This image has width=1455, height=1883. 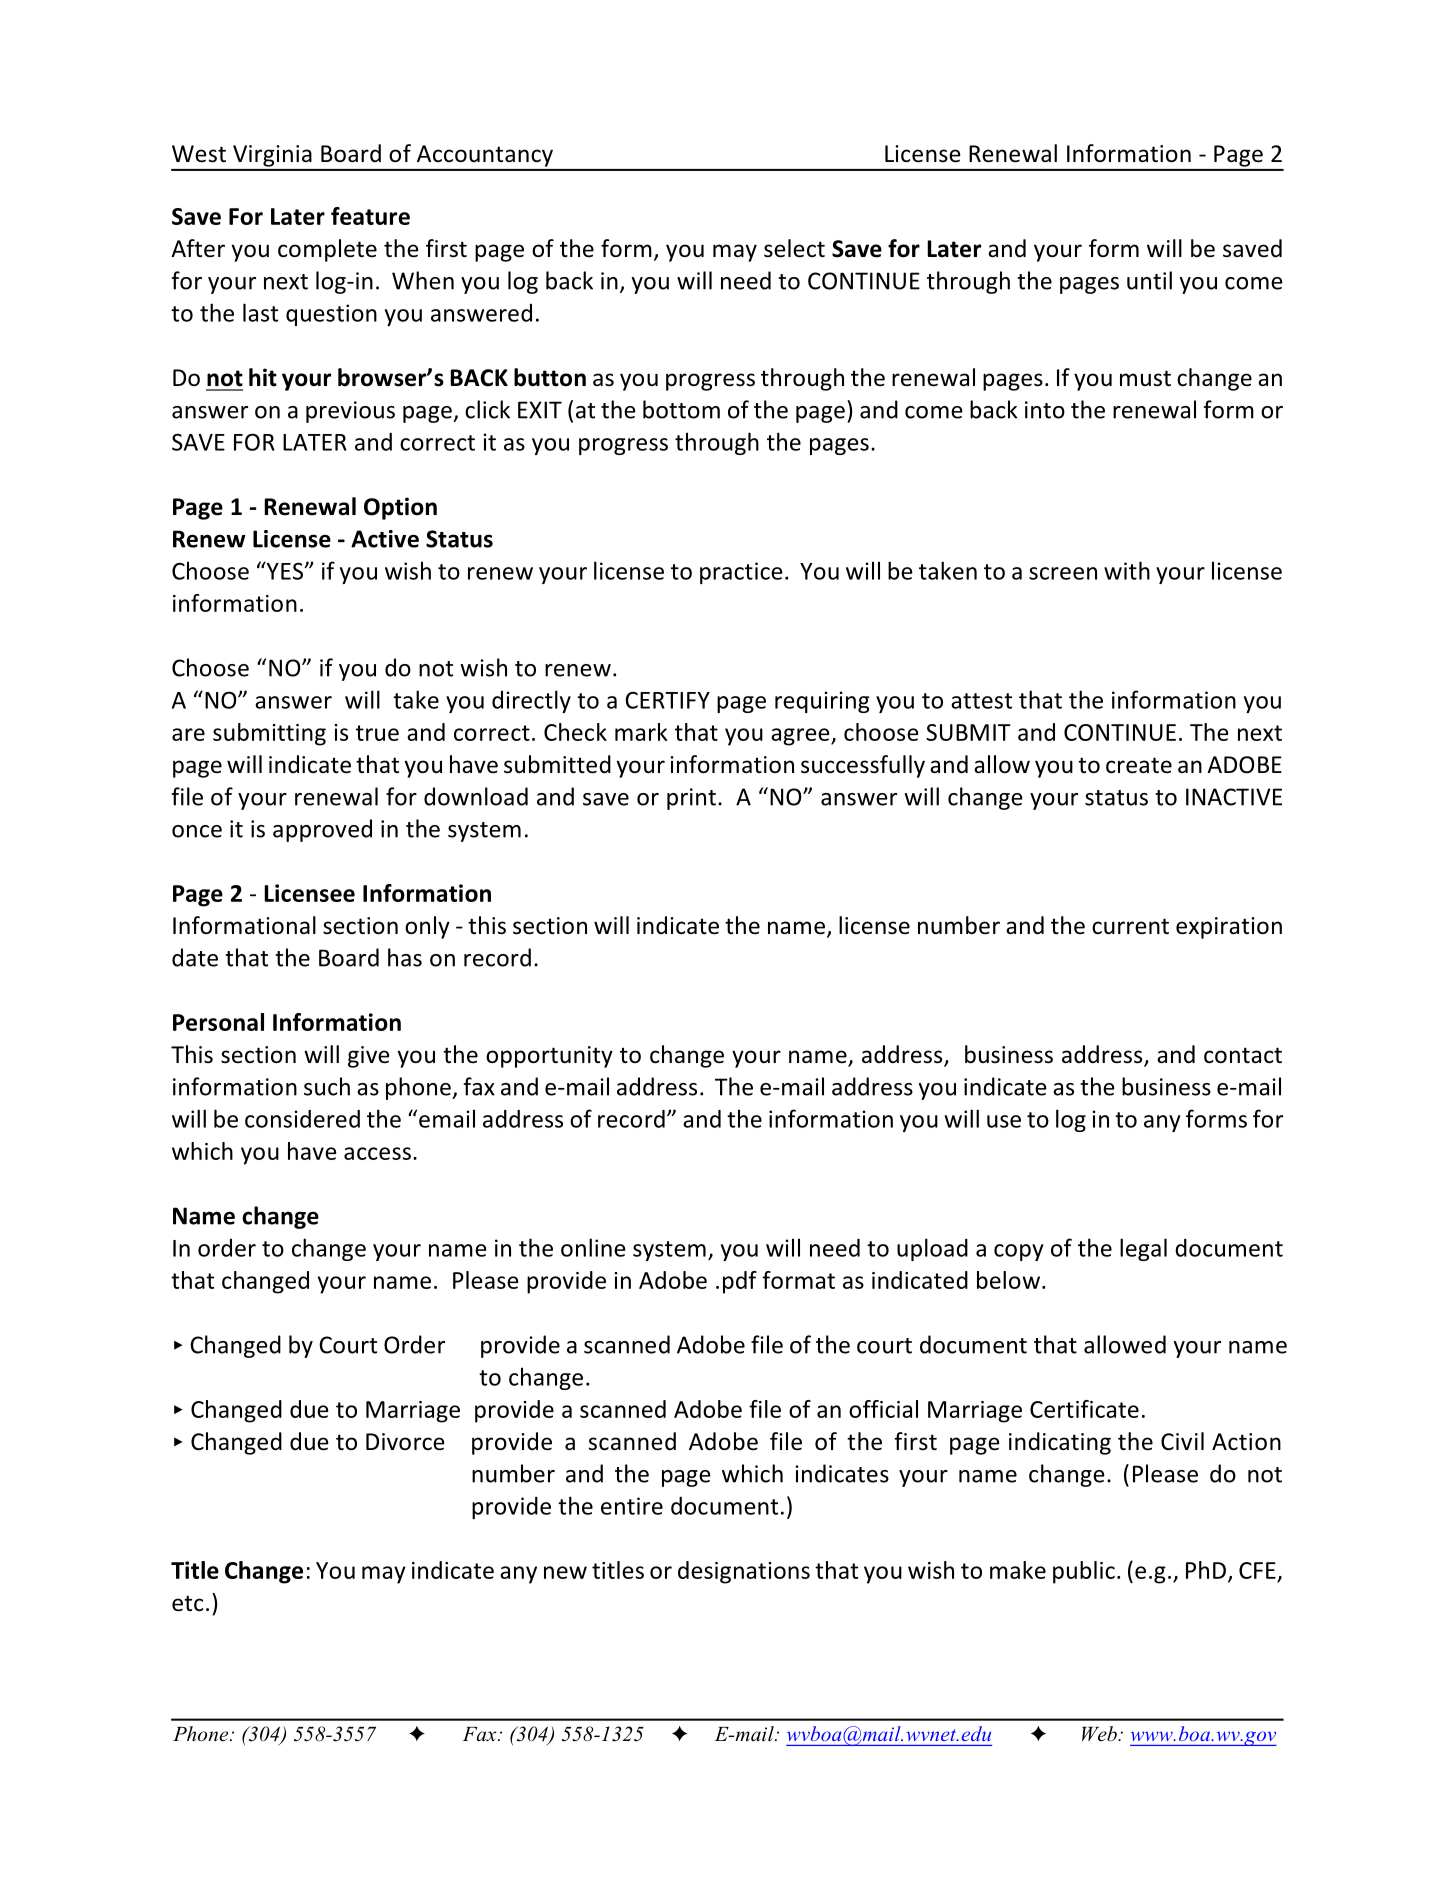 I want to click on feature, so click(x=370, y=216).
